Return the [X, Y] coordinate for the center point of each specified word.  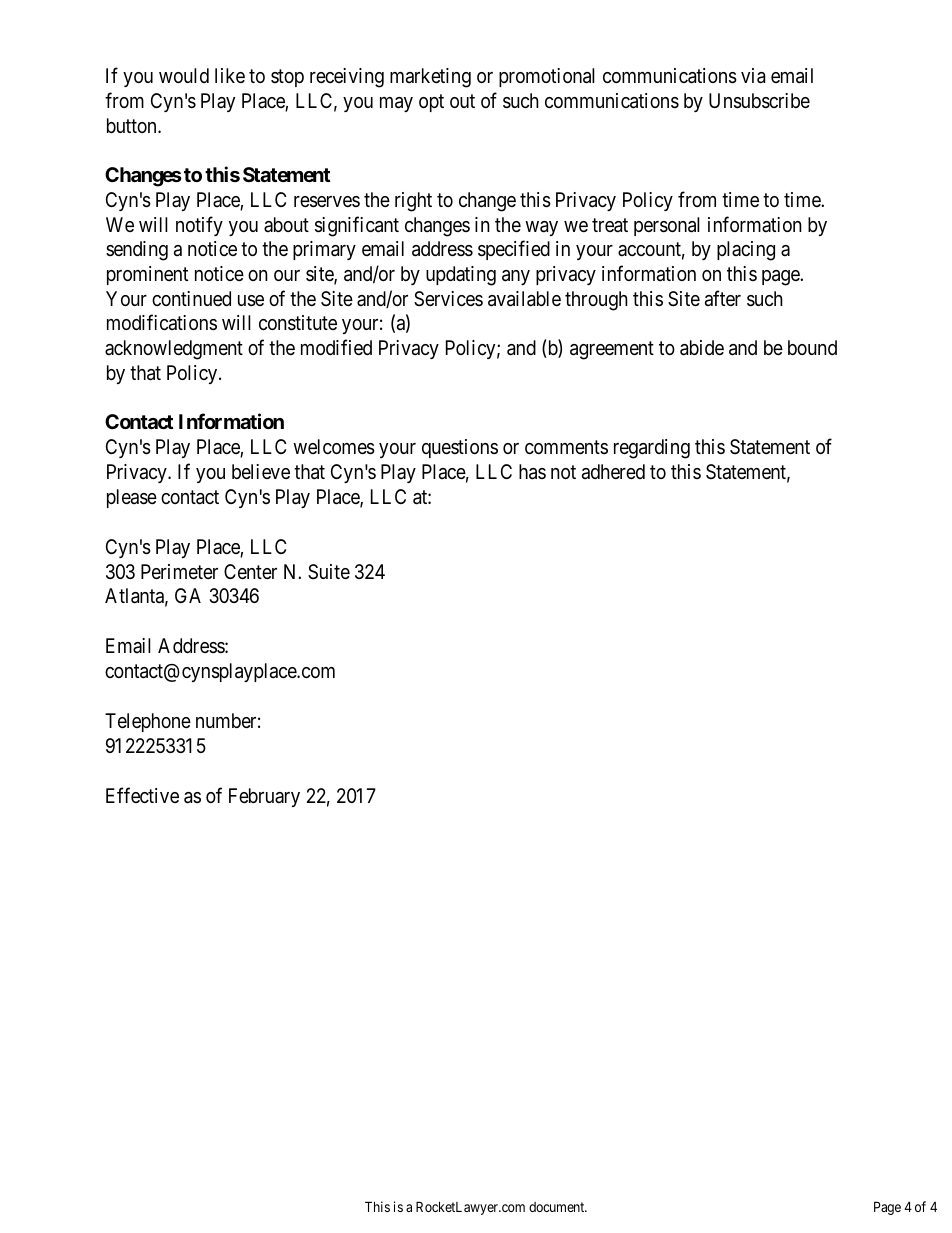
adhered [613, 472]
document [558, 1207]
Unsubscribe [759, 101]
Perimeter [179, 571]
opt [431, 103]
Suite [329, 572]
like [230, 75]
